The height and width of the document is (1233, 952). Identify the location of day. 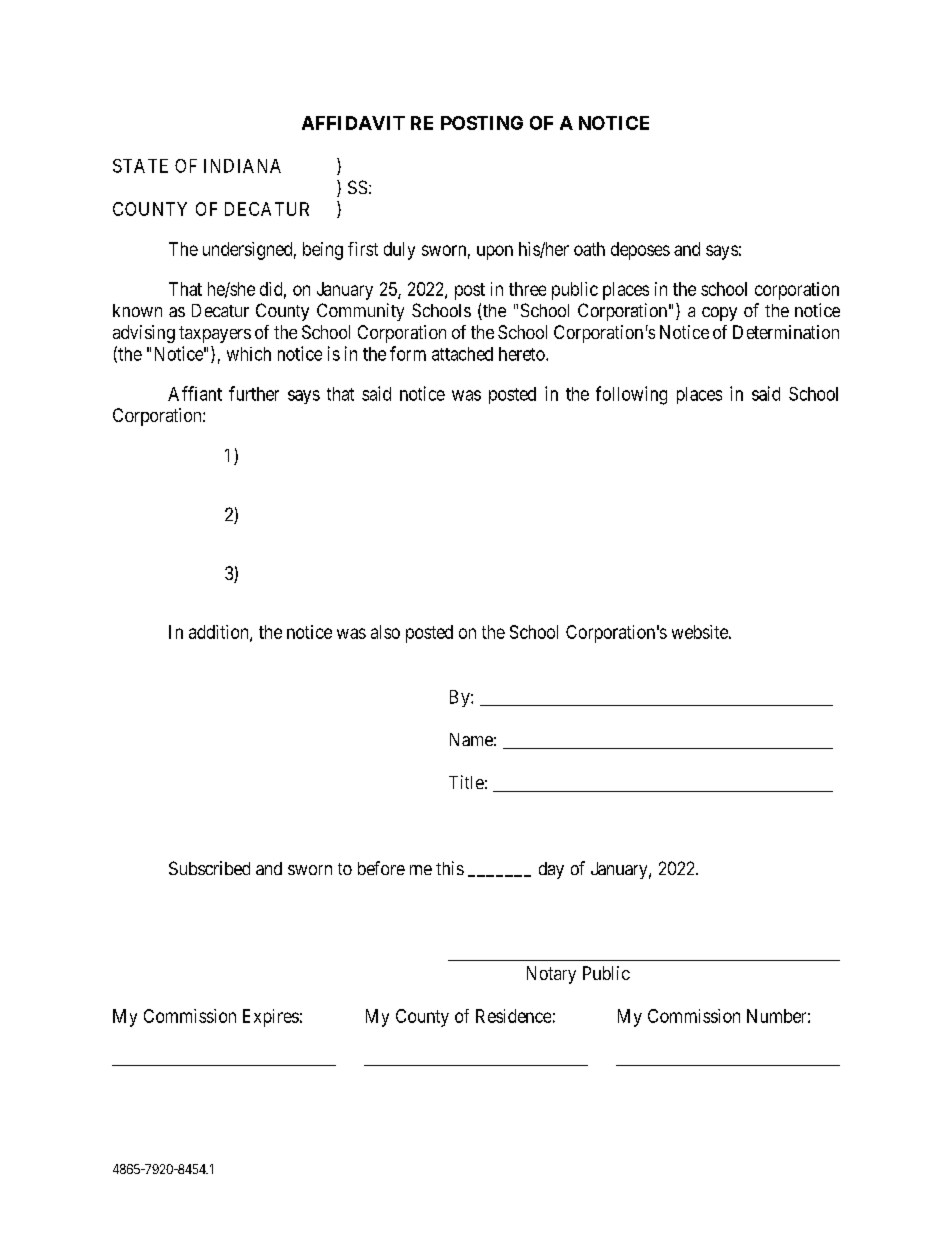
(551, 870).
